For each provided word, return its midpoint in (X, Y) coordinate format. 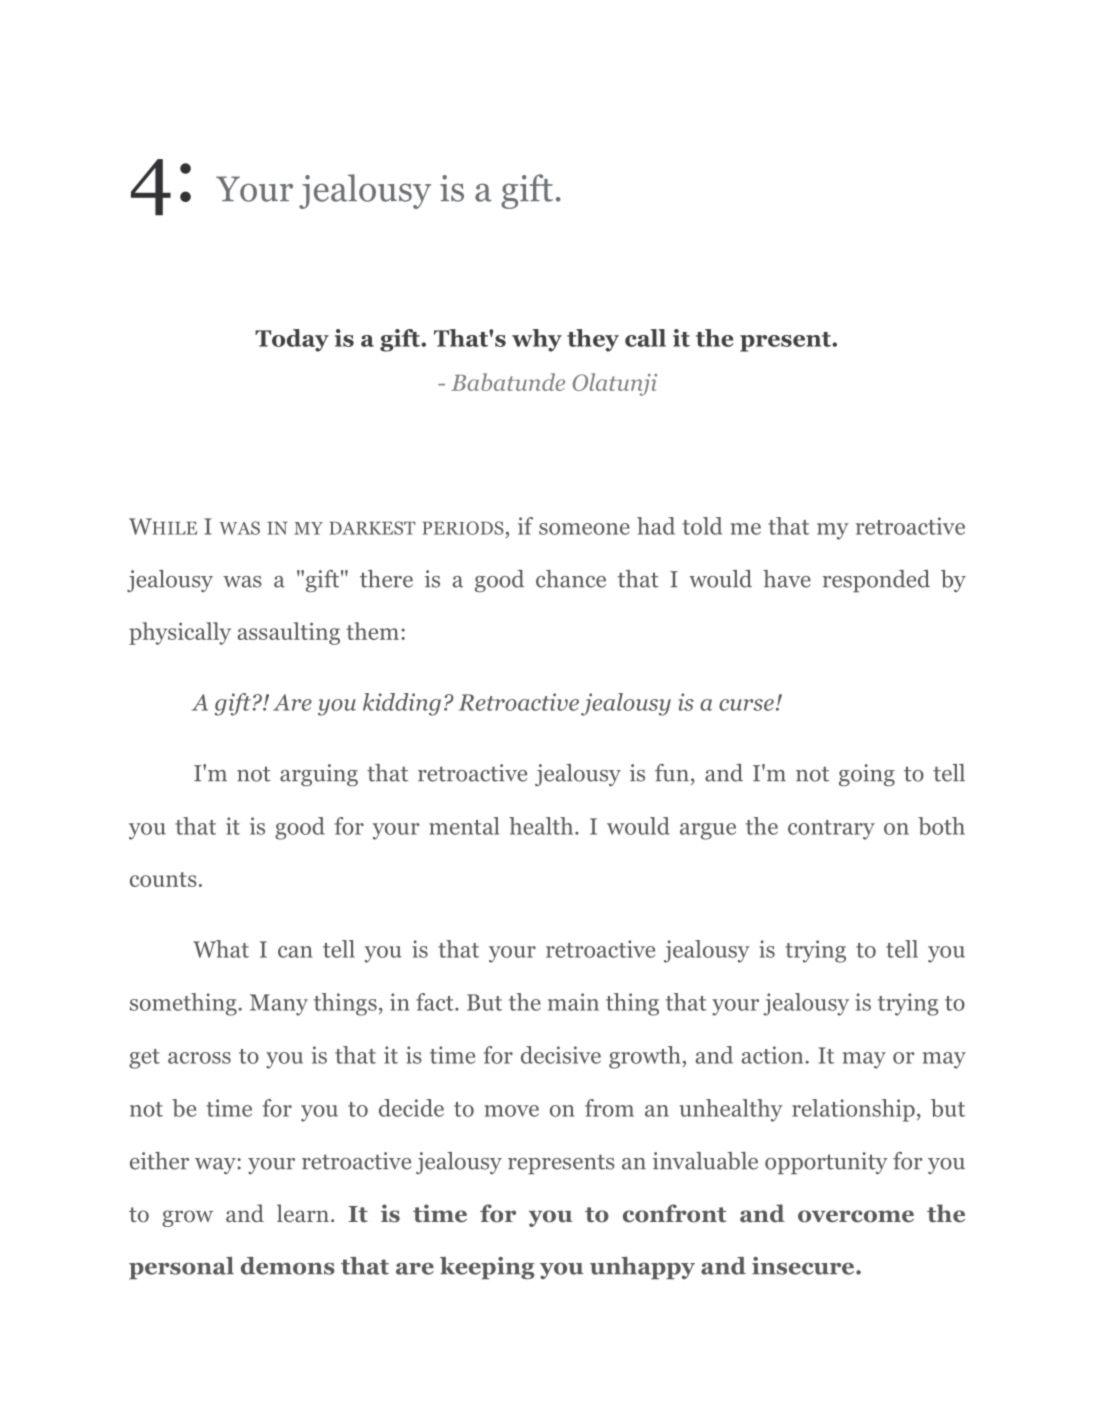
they (593, 340)
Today (292, 340)
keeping (487, 1268)
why (537, 340)
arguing (319, 775)
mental (464, 826)
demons (288, 1266)
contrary (831, 830)
